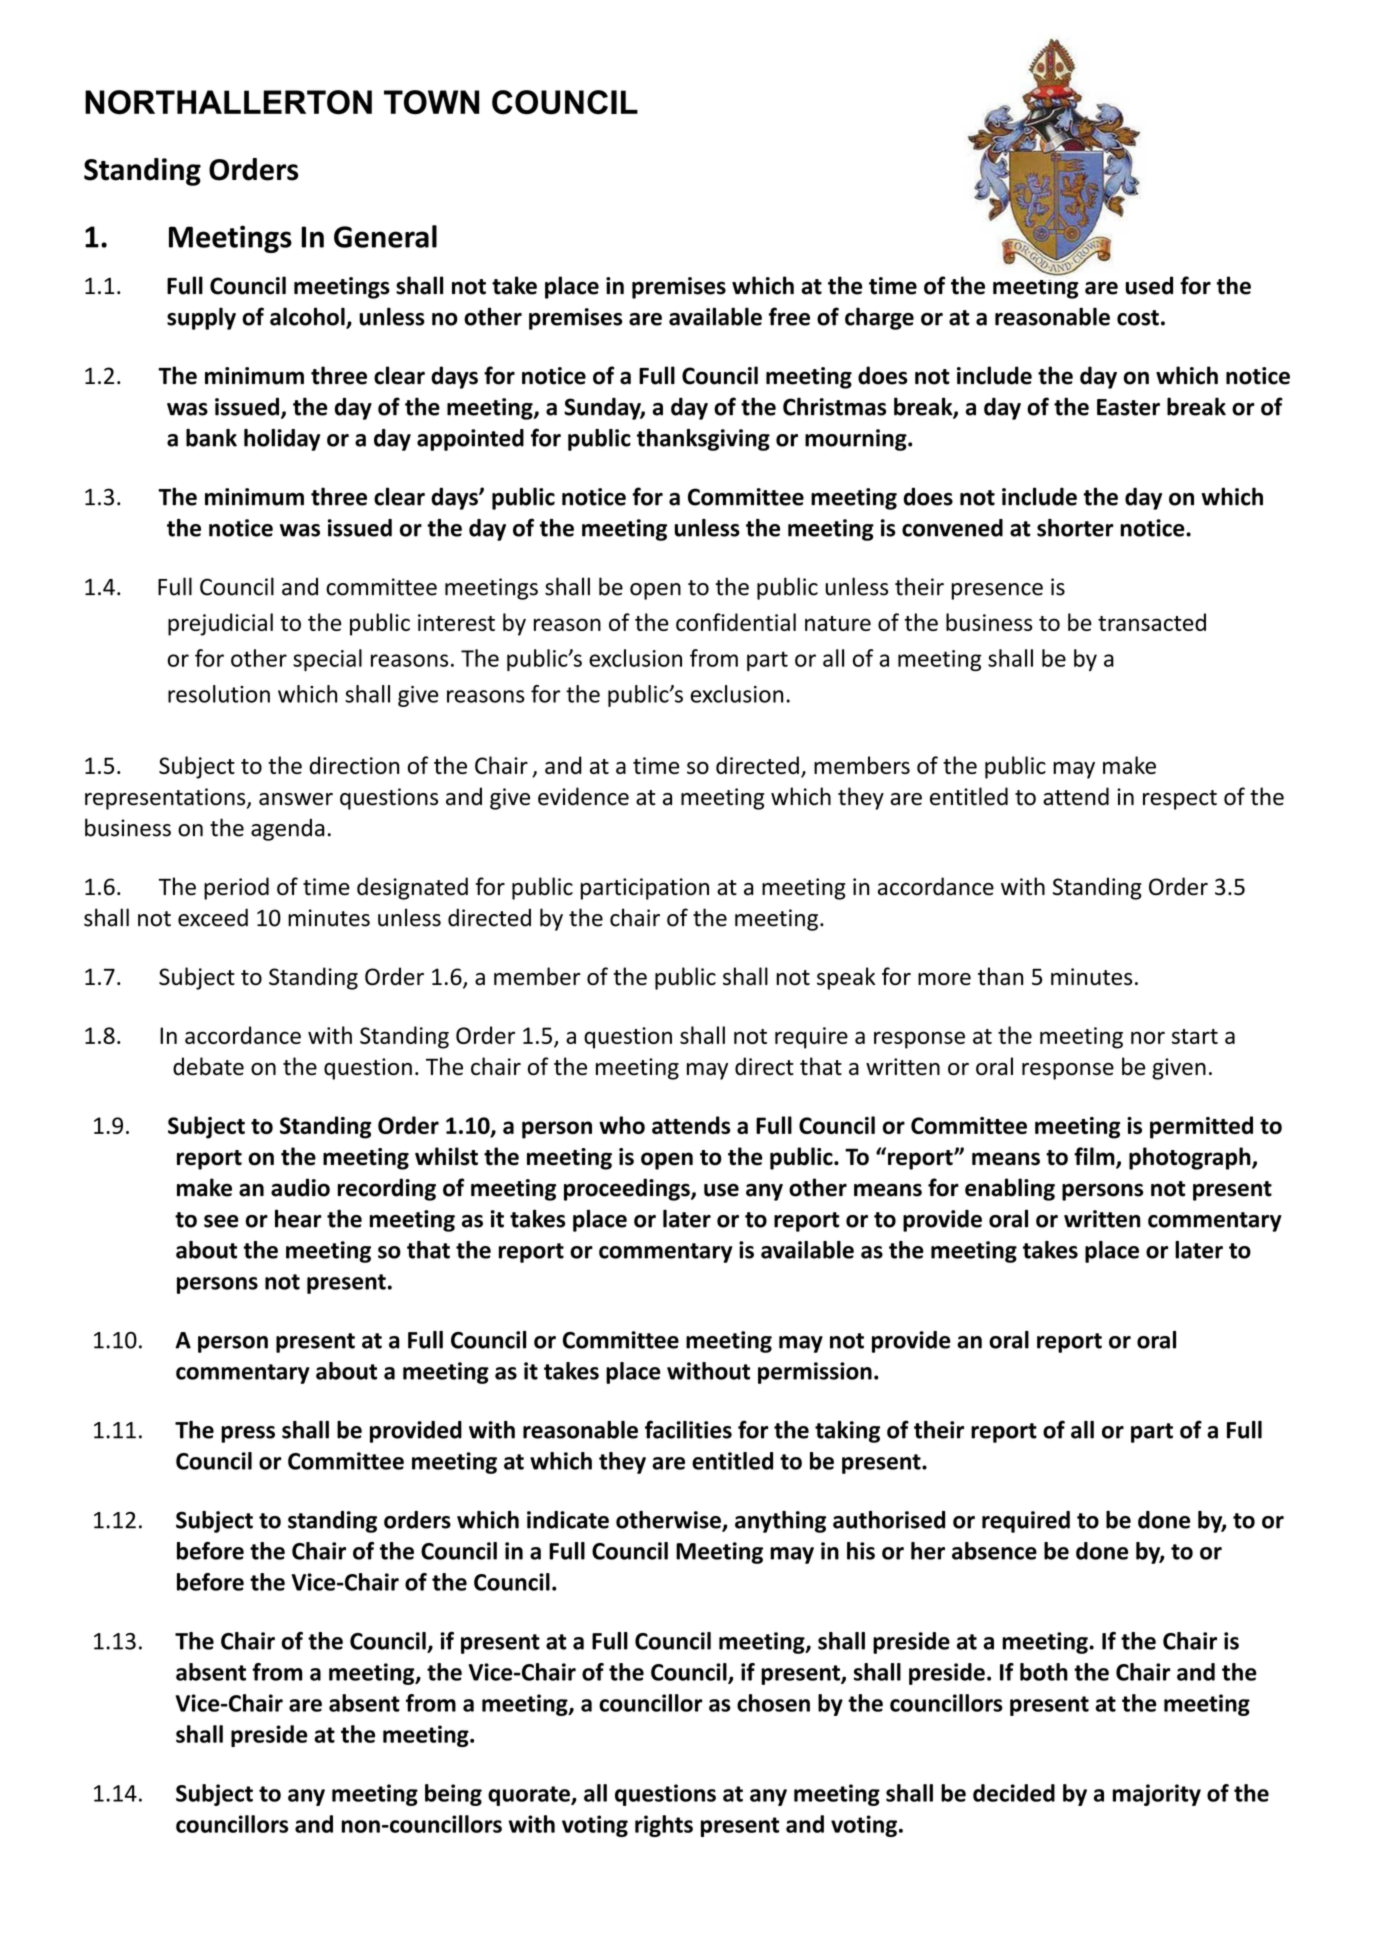 Image resolution: width=1380 pixels, height=1950 pixels. What do you see at coordinates (213, 917) in the screenshot?
I see `exceed` at bounding box center [213, 917].
